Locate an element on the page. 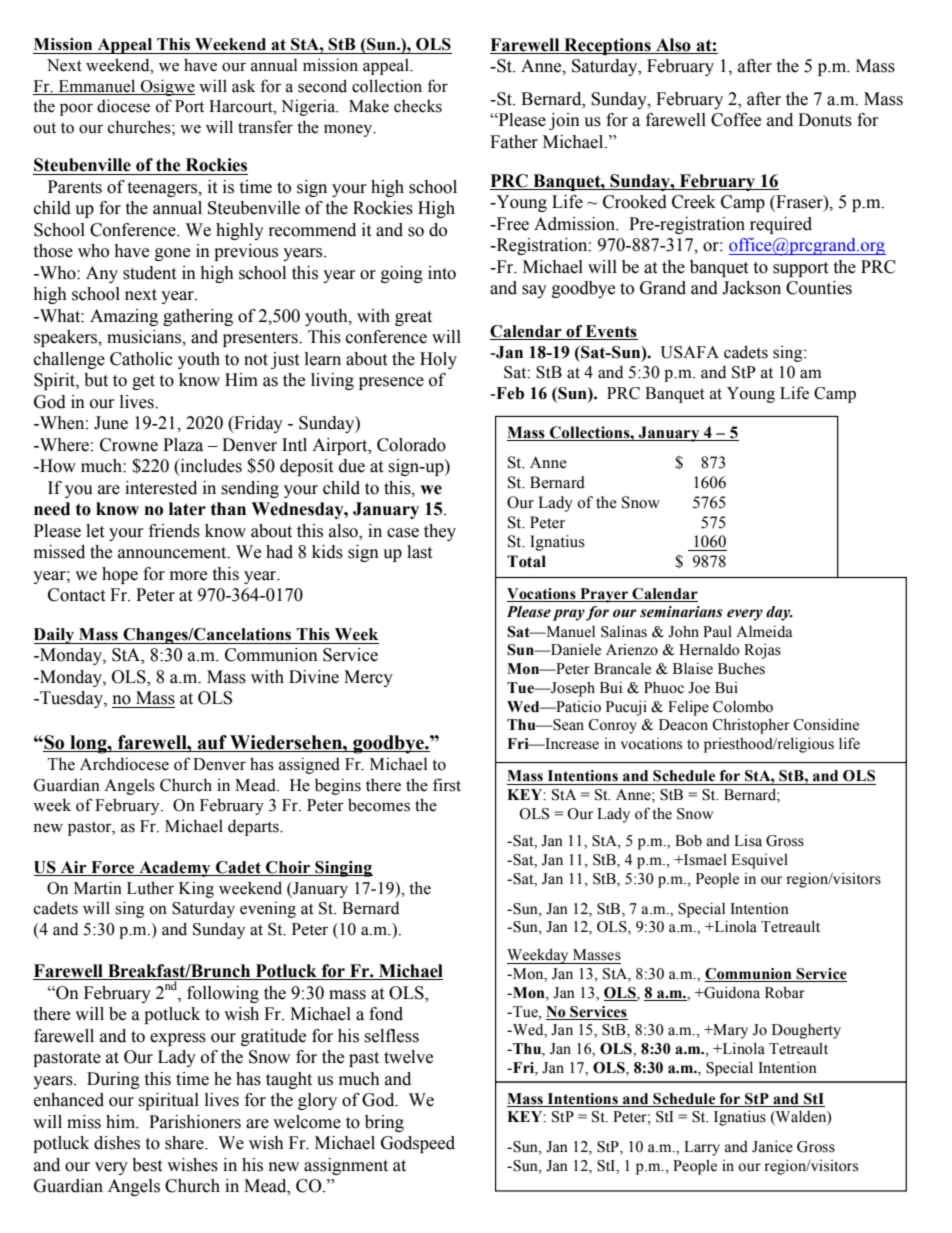 This page has width=952, height=1233. dishes is located at coordinates (117, 1143).
